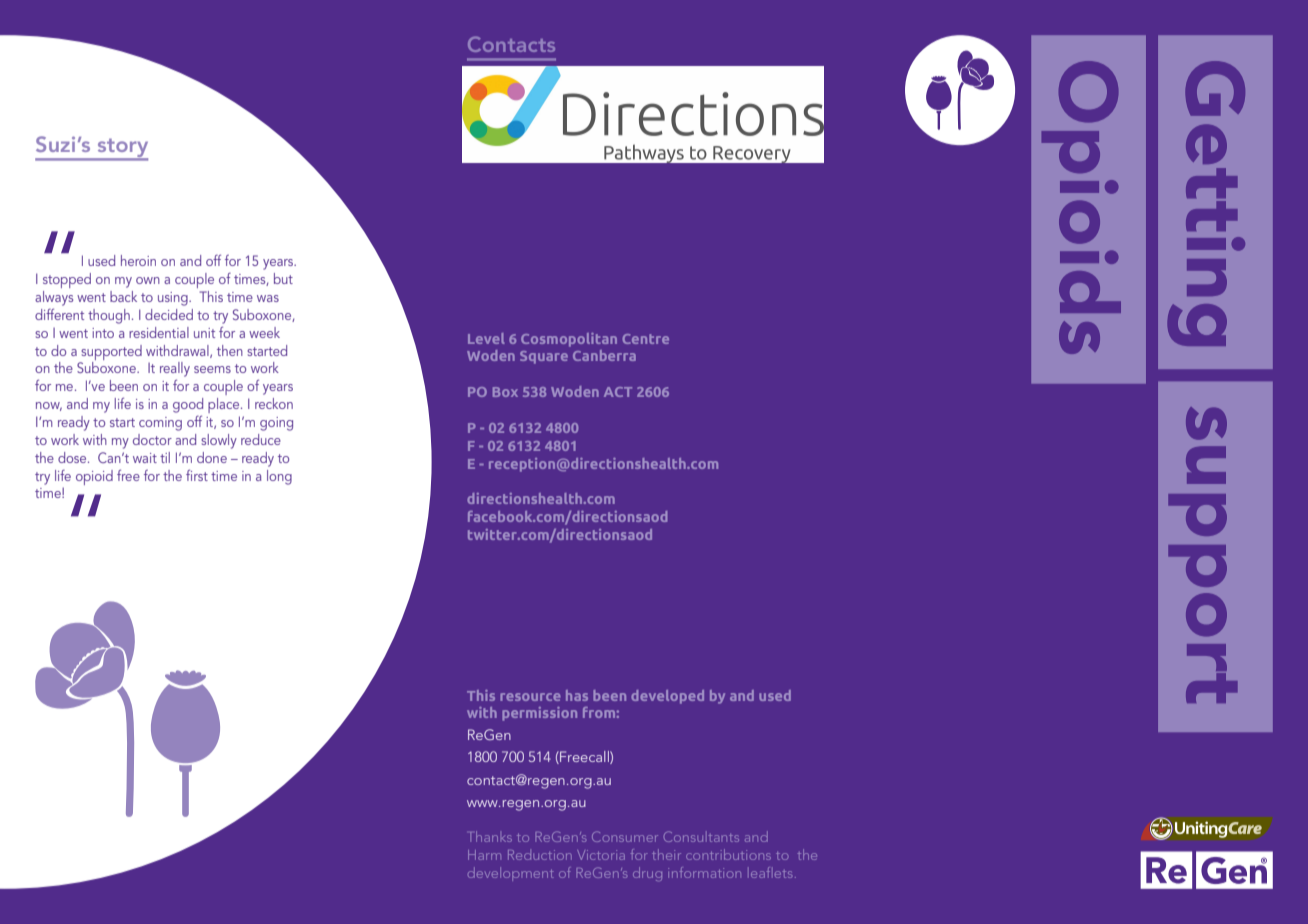 The height and width of the document is (924, 1308). I want to click on Canberra, so click(604, 355).
